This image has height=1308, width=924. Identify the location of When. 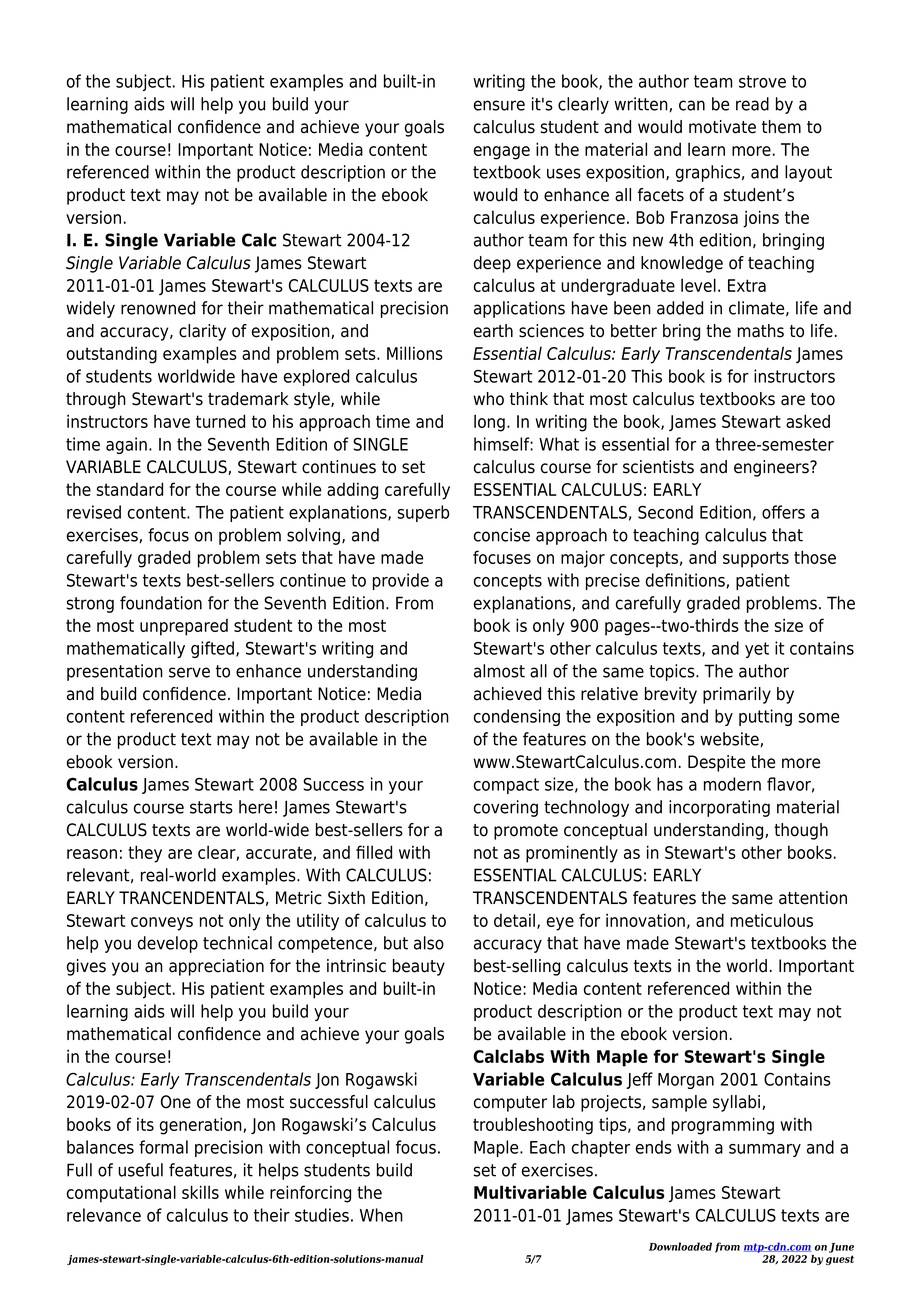
(381, 1215).
